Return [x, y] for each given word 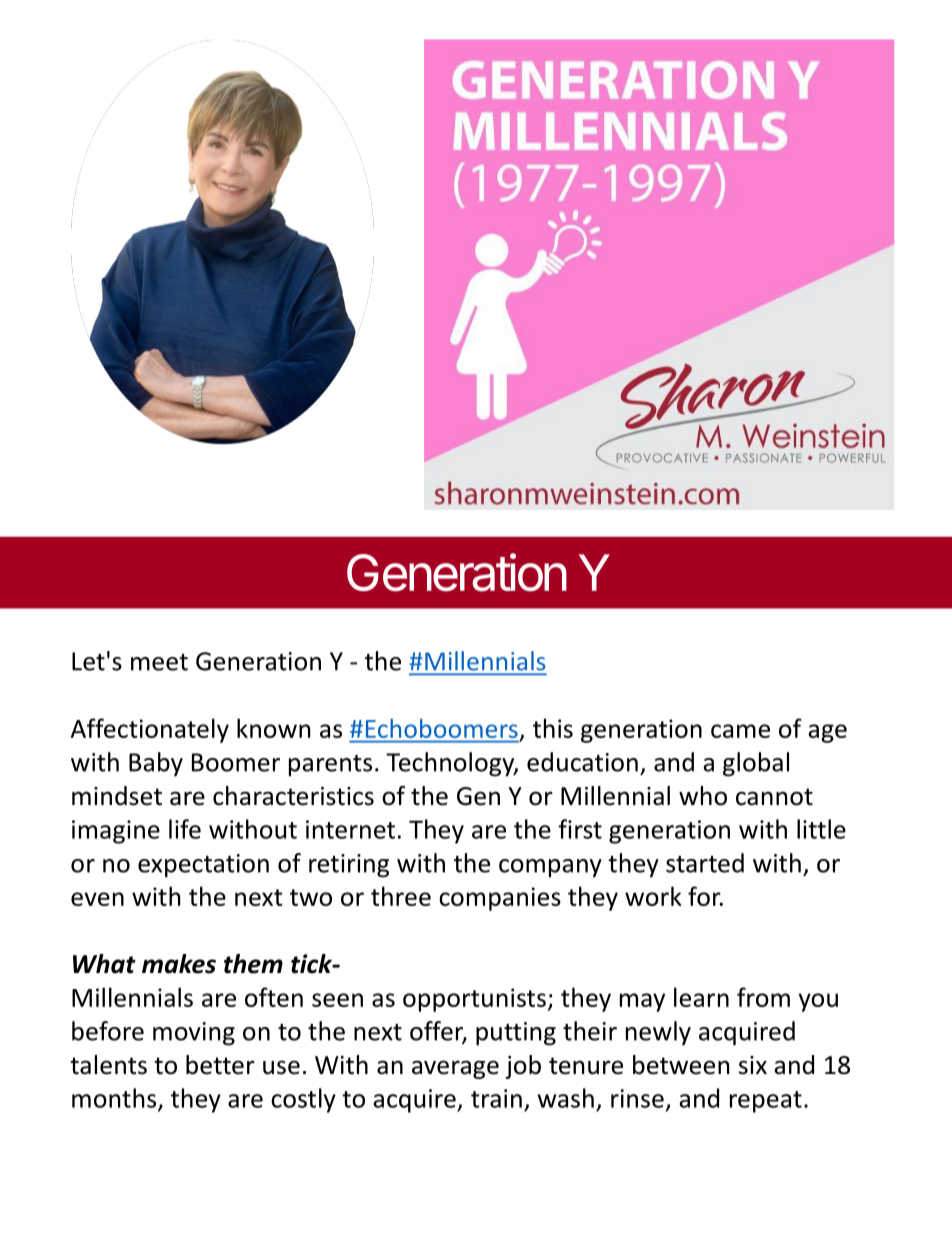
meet [159, 662]
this [553, 728]
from [763, 997]
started [705, 863]
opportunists [474, 1000]
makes [179, 964]
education [582, 762]
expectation [203, 866]
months [114, 1098]
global [756, 764]
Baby [156, 764]
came [740, 731]
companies [500, 899]
